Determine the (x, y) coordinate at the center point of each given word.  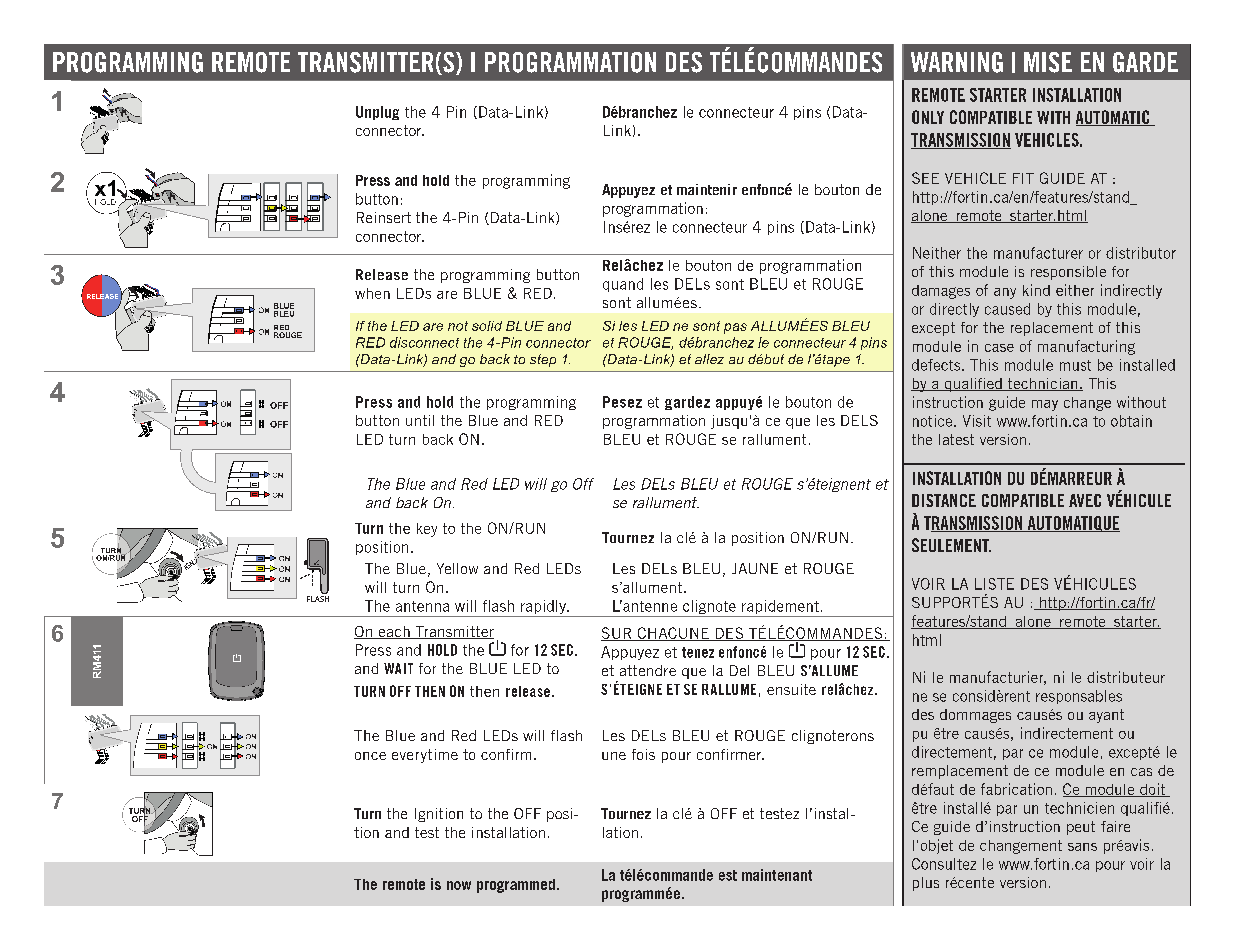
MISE (1048, 62)
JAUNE (755, 568)
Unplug (377, 113)
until (420, 420)
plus (926, 884)
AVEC (1085, 500)
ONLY (928, 117)
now (459, 885)
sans (1082, 847)
